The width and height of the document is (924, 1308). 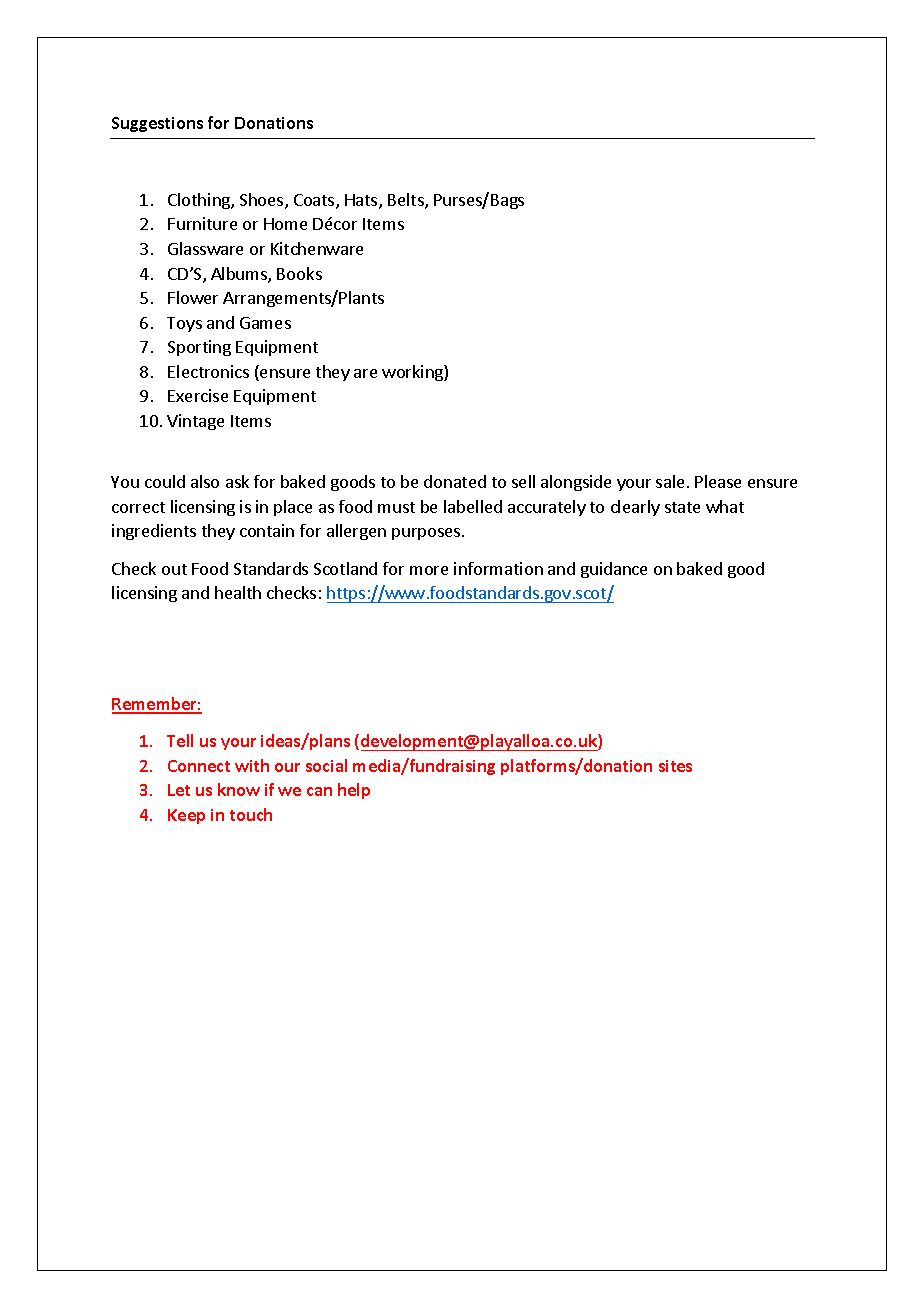 I want to click on sale, so click(x=670, y=481).
